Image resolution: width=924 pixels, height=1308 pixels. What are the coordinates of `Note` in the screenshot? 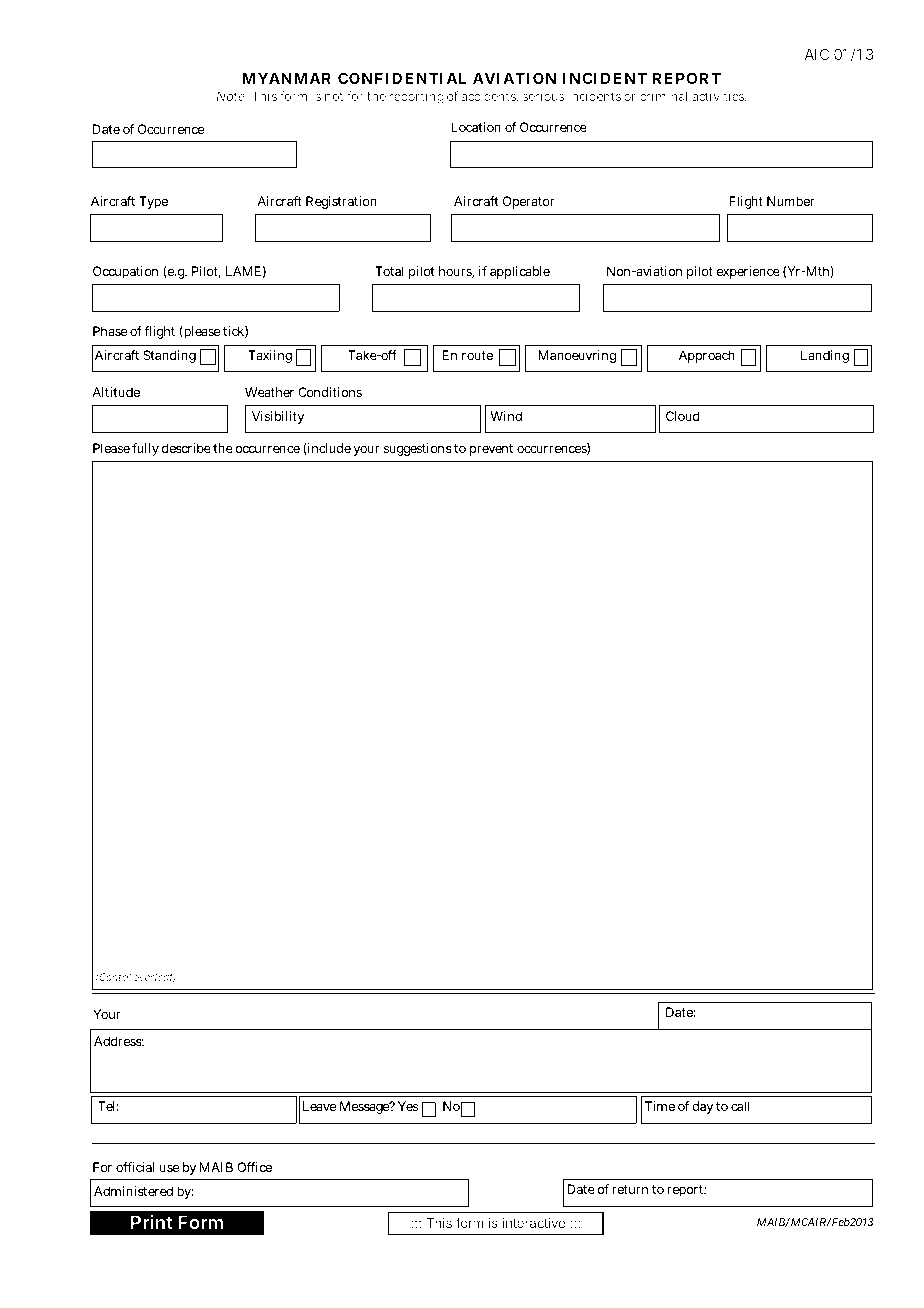 It's located at (231, 96).
